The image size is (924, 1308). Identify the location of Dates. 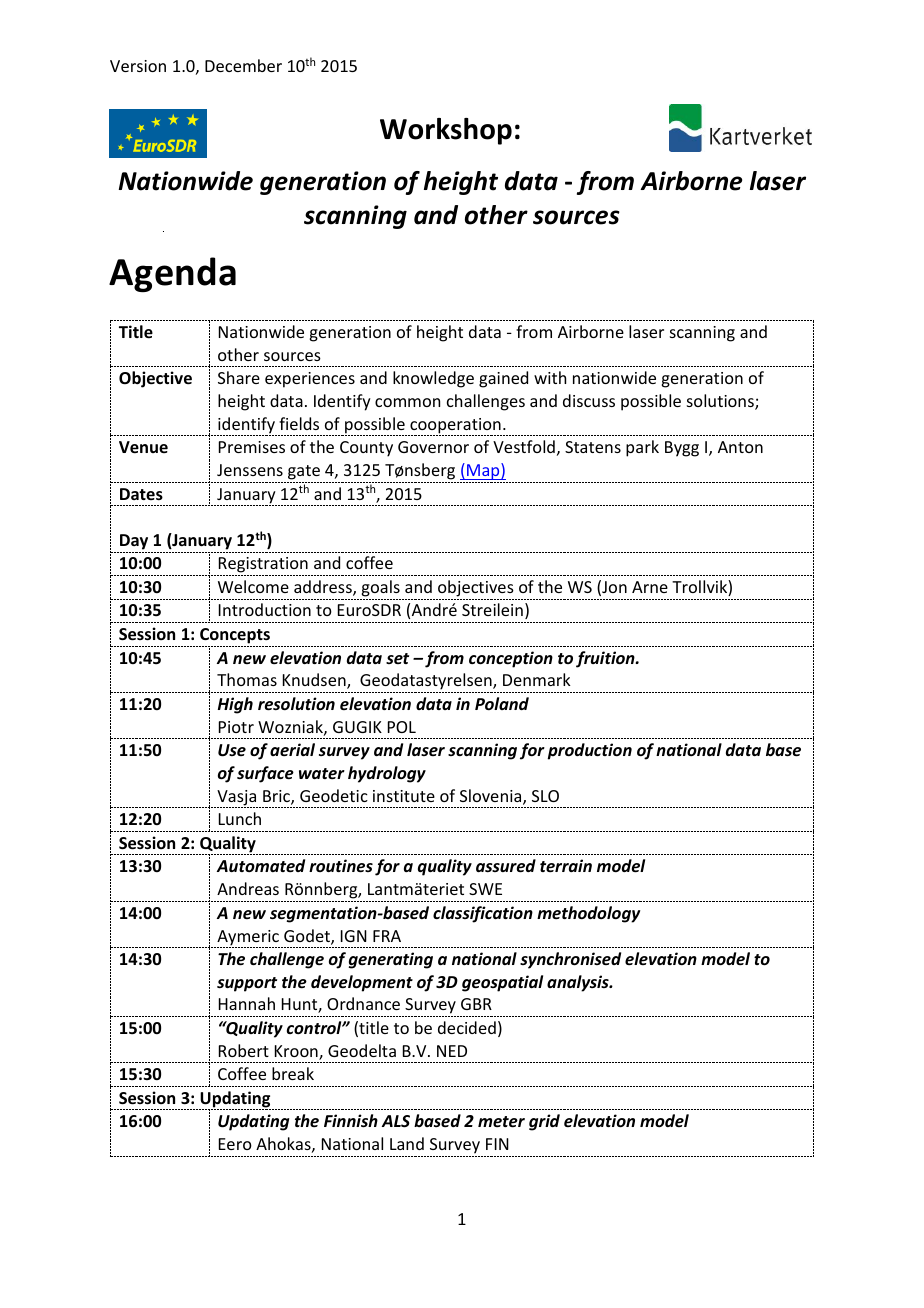
(141, 494).
